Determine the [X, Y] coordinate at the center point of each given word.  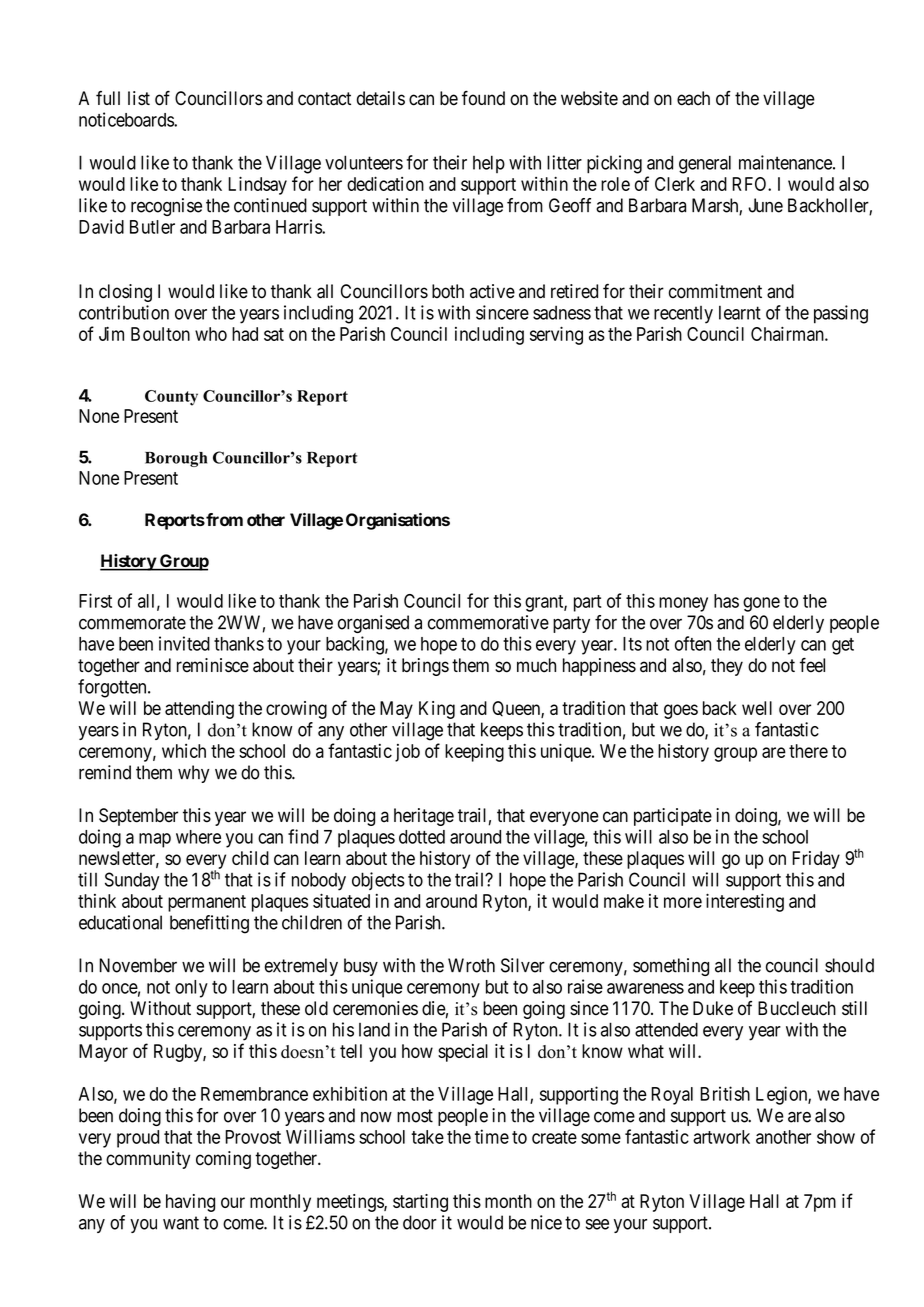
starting [420, 1203]
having [190, 1203]
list [139, 98]
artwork [721, 1137]
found [483, 98]
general [705, 164]
